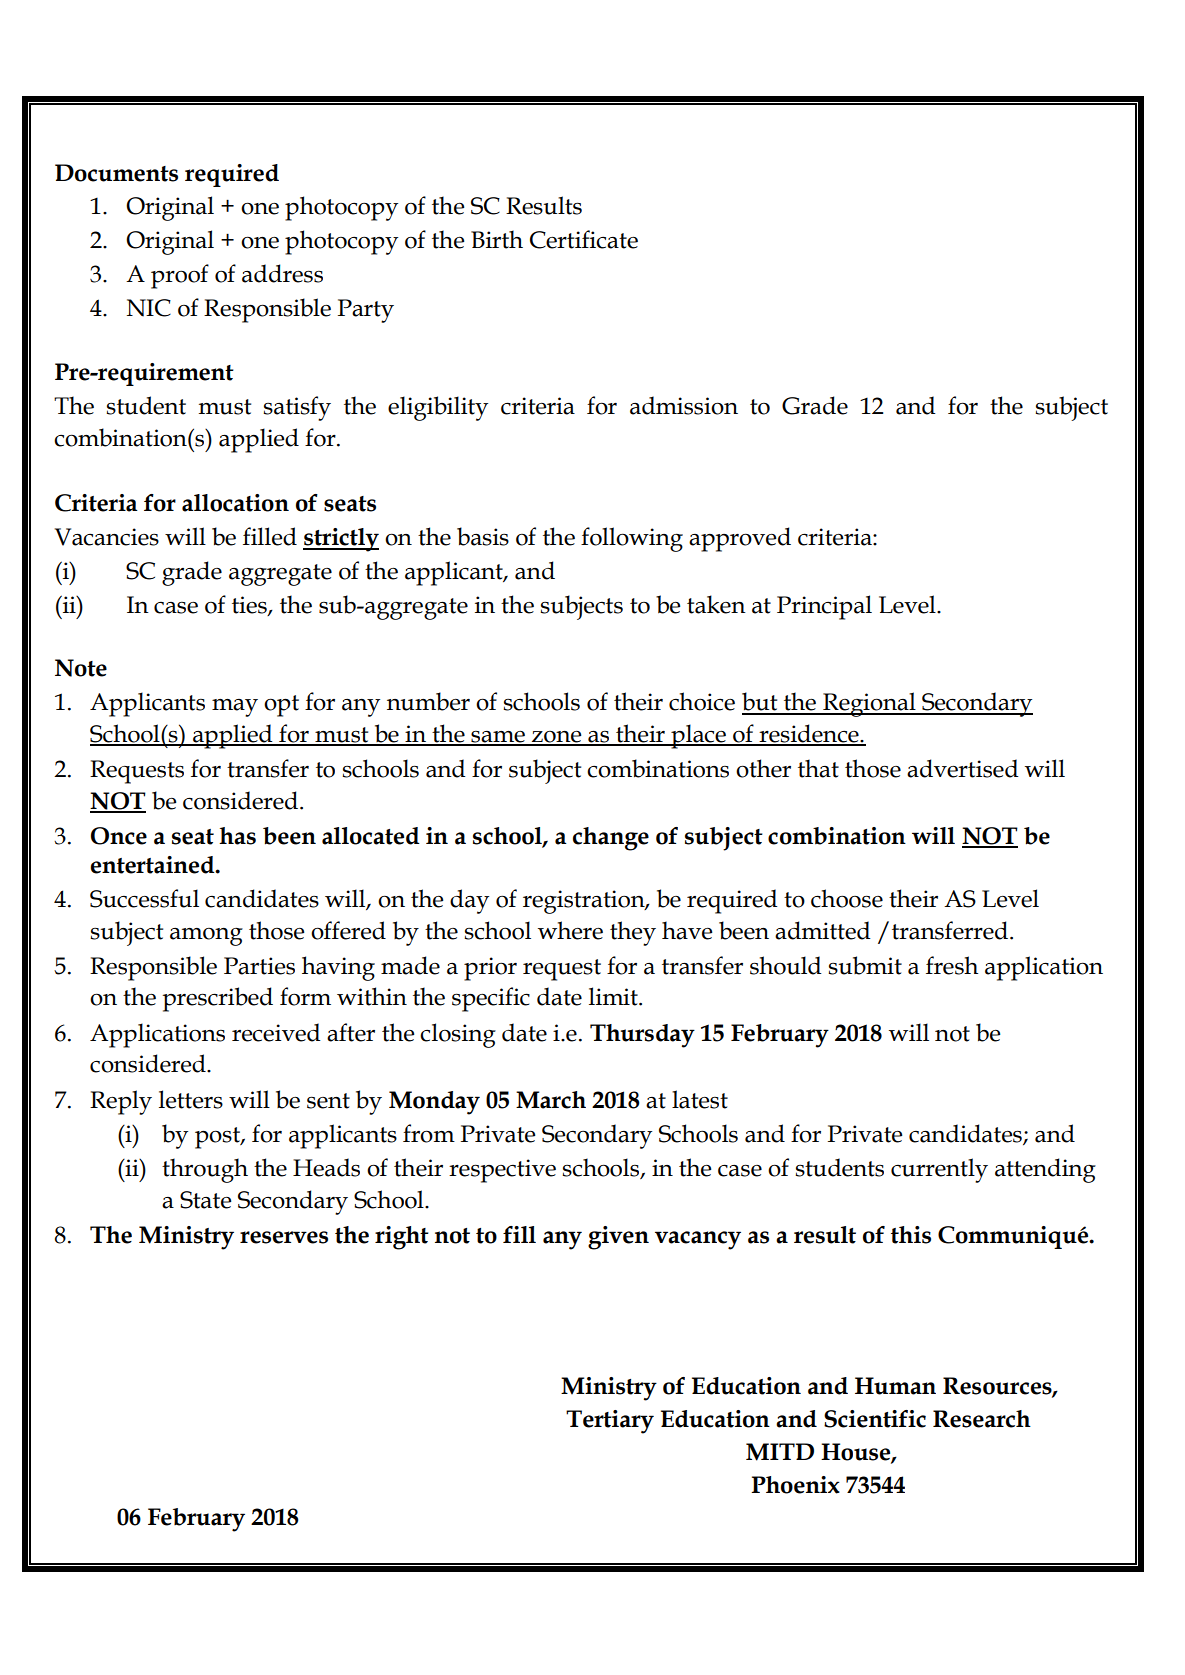 The height and width of the page is (1675, 1185). Describe the element at coordinates (952, 965) in the page. I see `fresh` at that location.
